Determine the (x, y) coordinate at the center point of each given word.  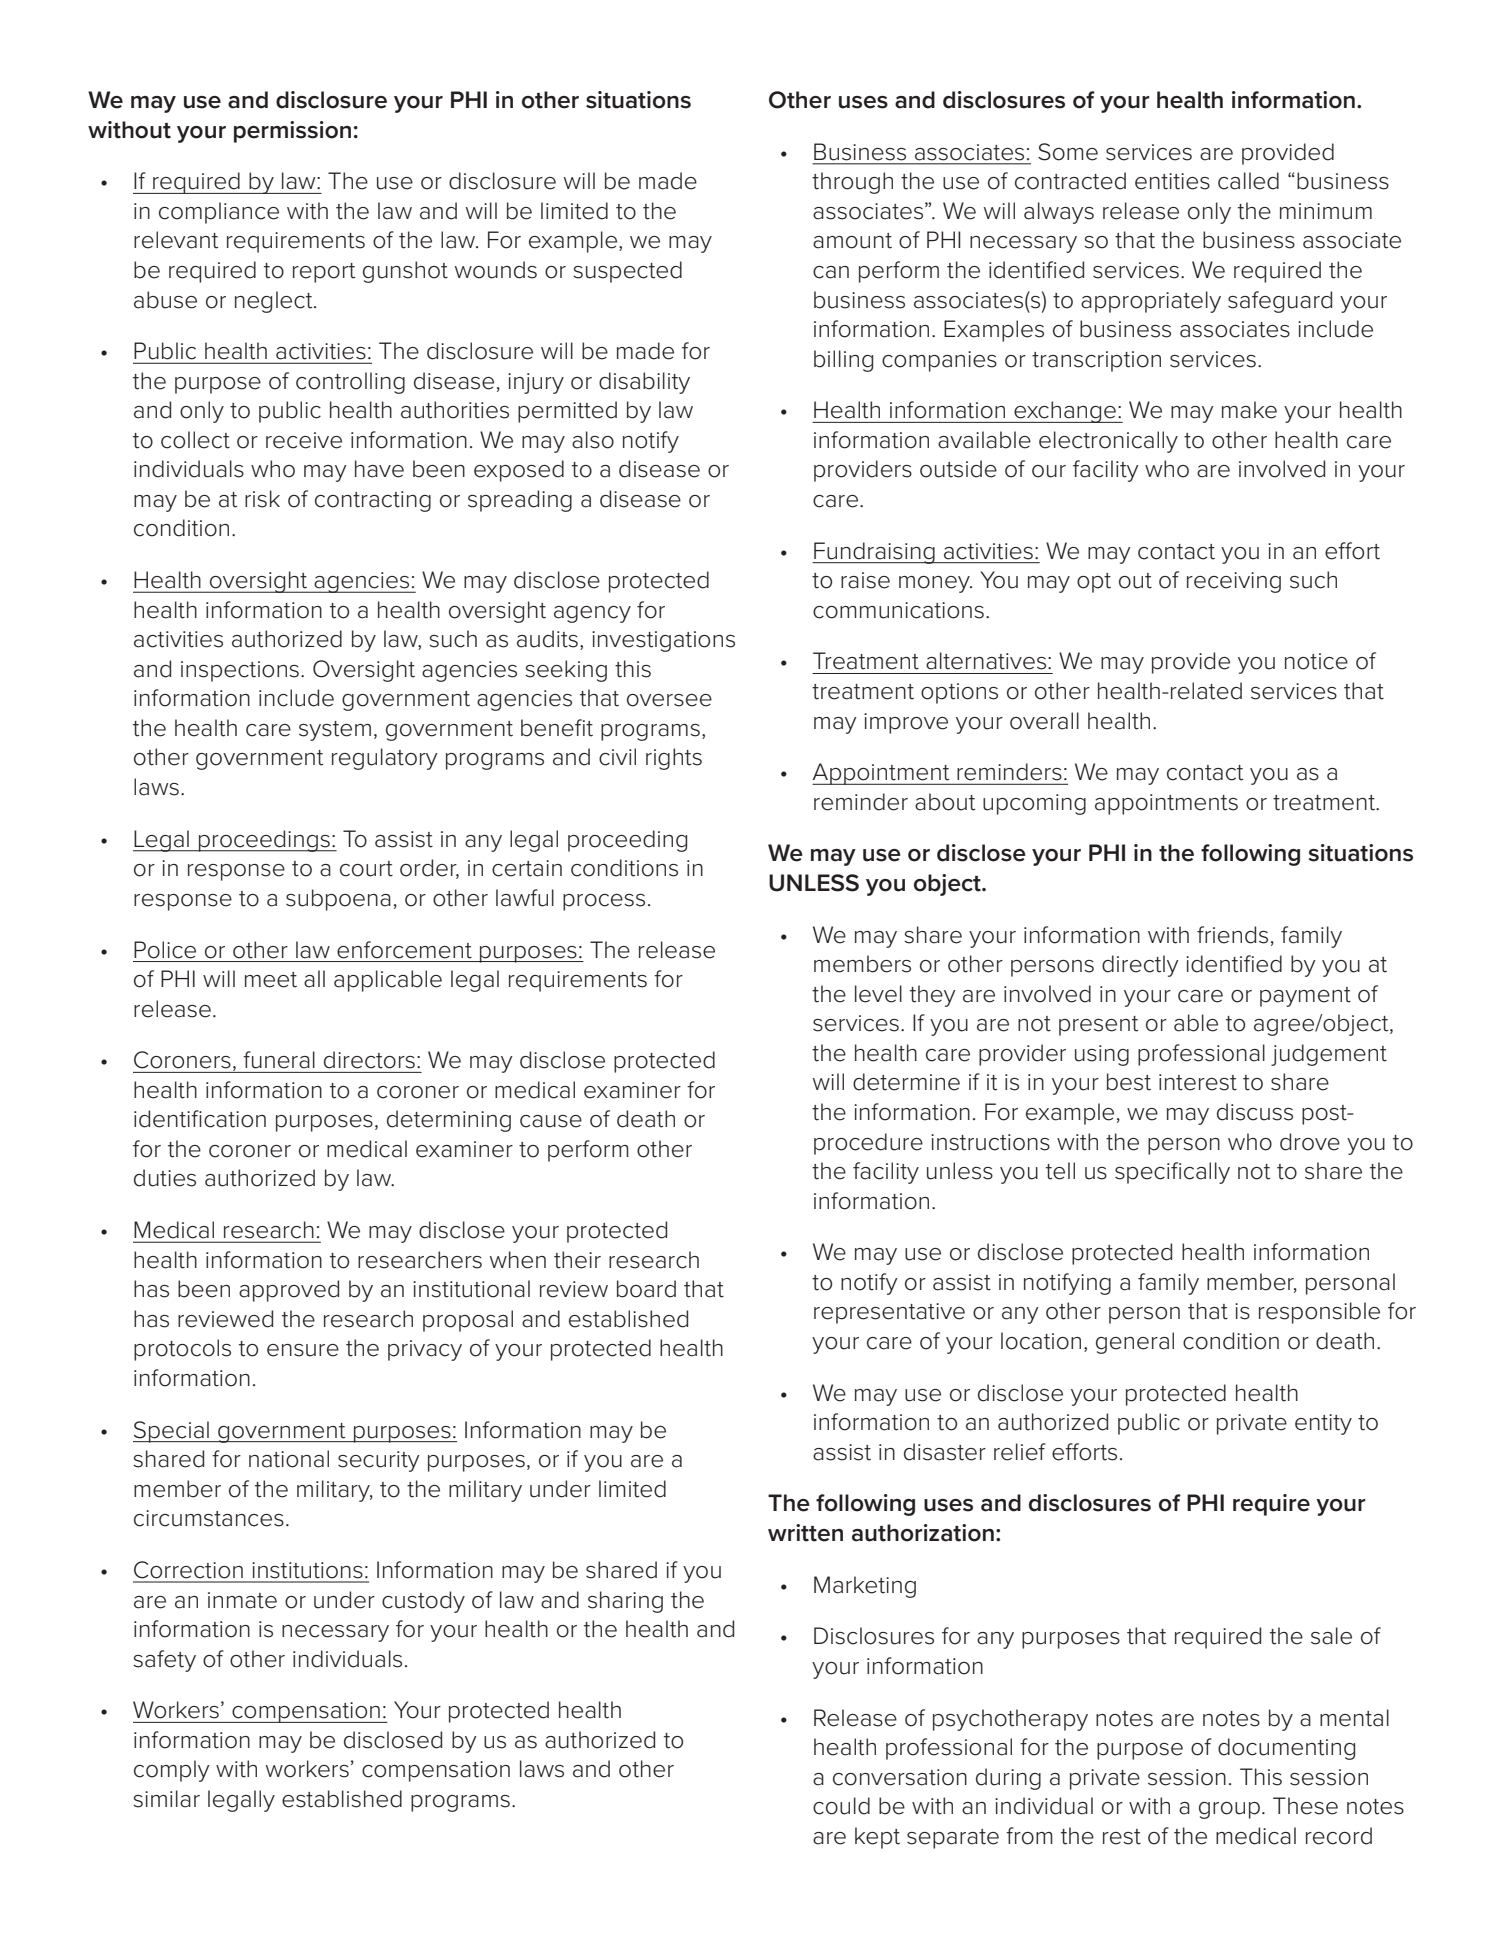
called (1248, 181)
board (646, 1289)
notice (1316, 661)
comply (172, 1771)
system (335, 731)
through (852, 183)
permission (292, 132)
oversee (669, 700)
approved (289, 1291)
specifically (1172, 1173)
